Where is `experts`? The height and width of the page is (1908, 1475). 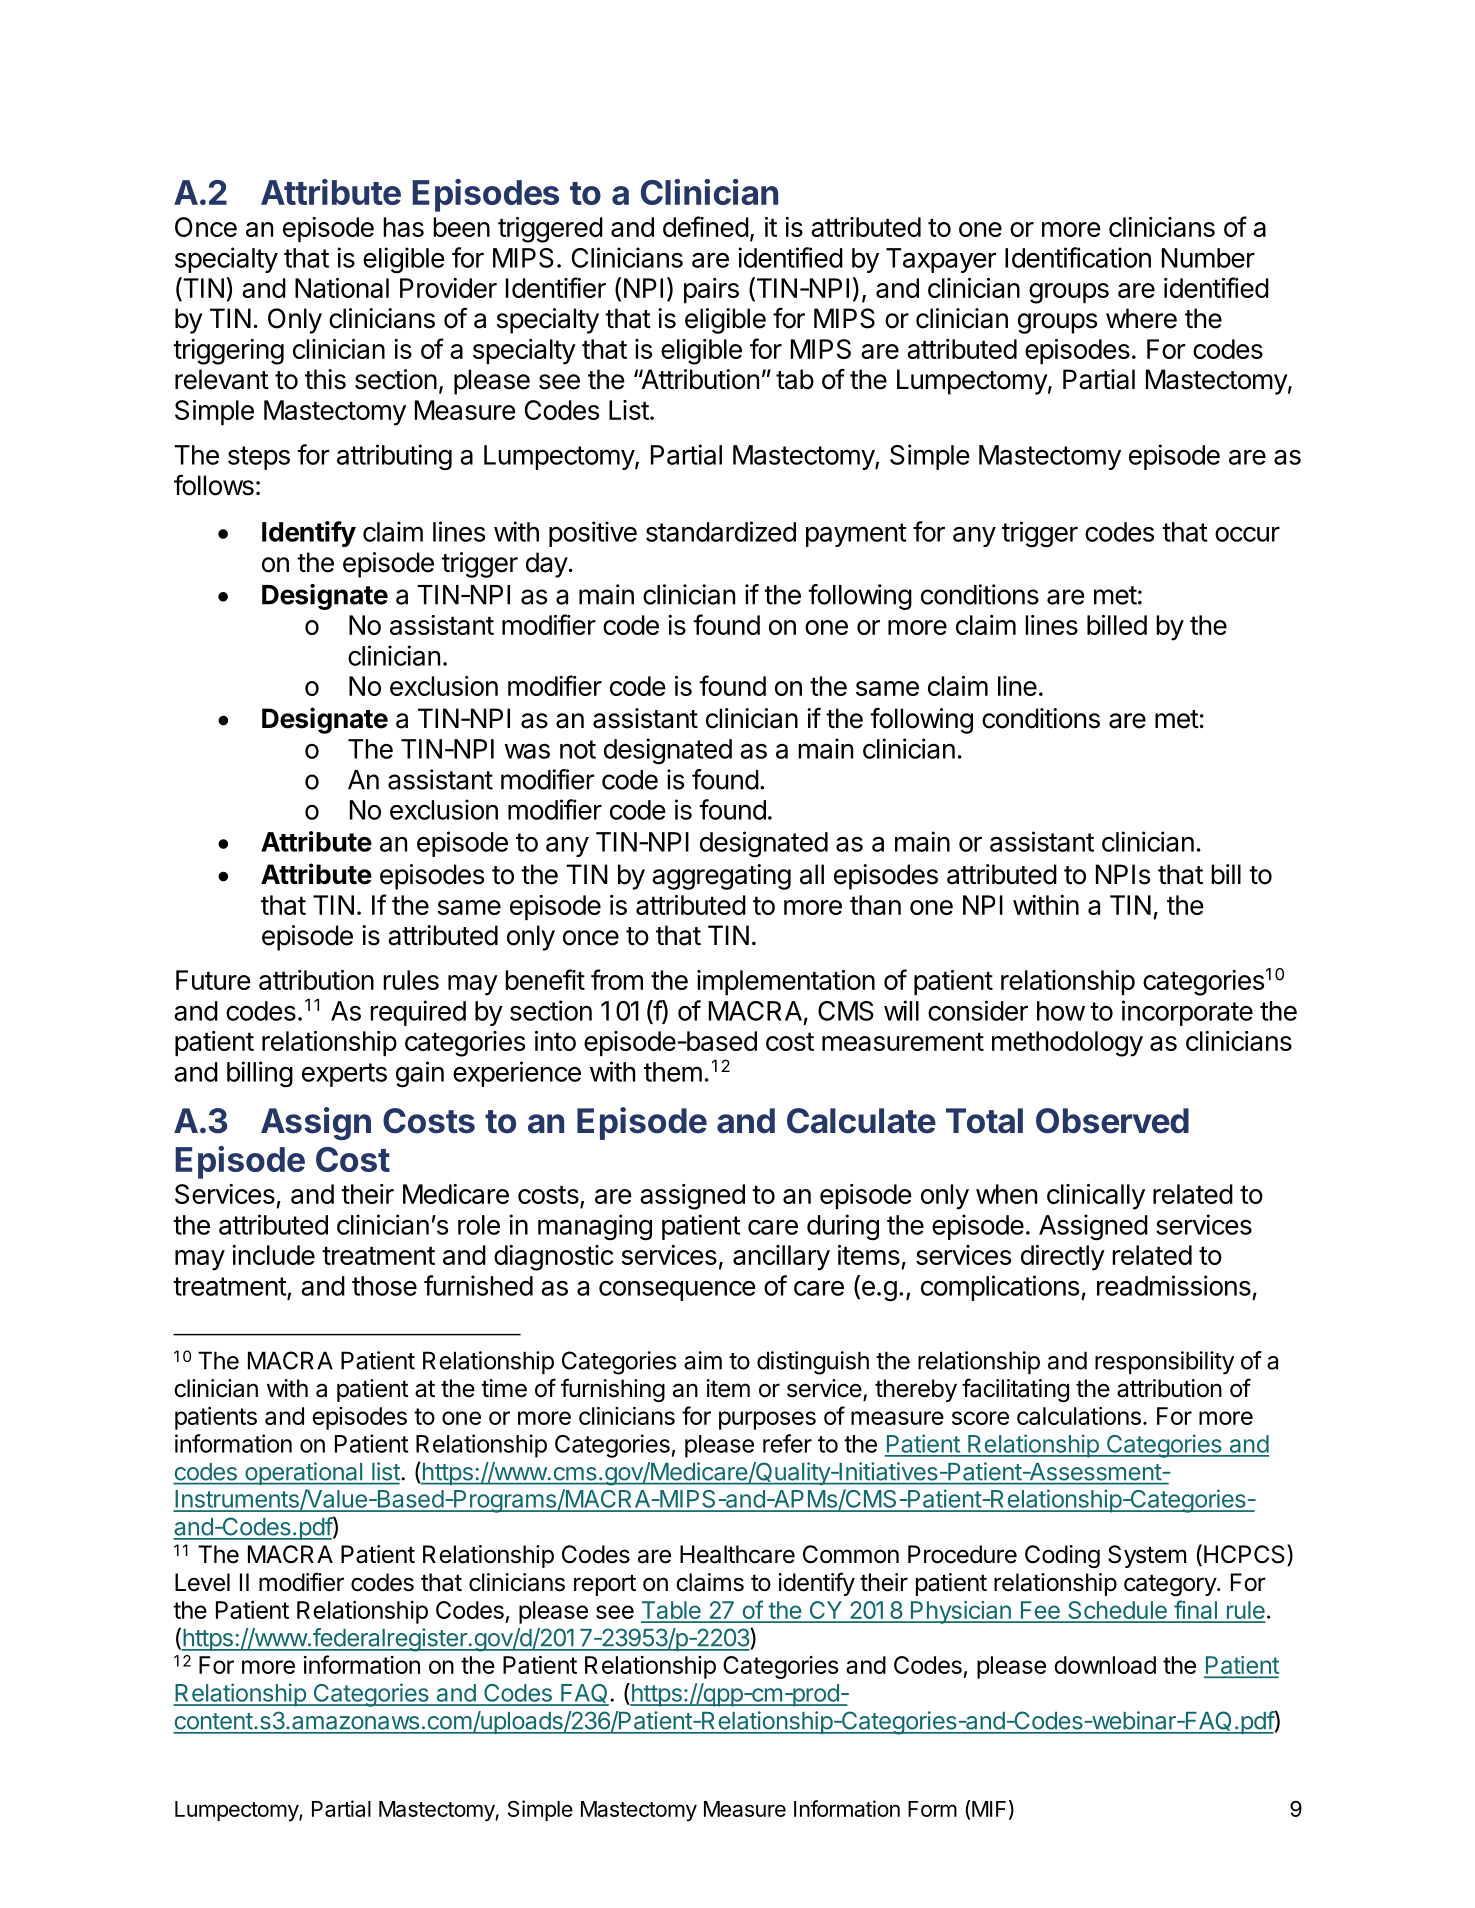 experts is located at coordinates (344, 1075).
